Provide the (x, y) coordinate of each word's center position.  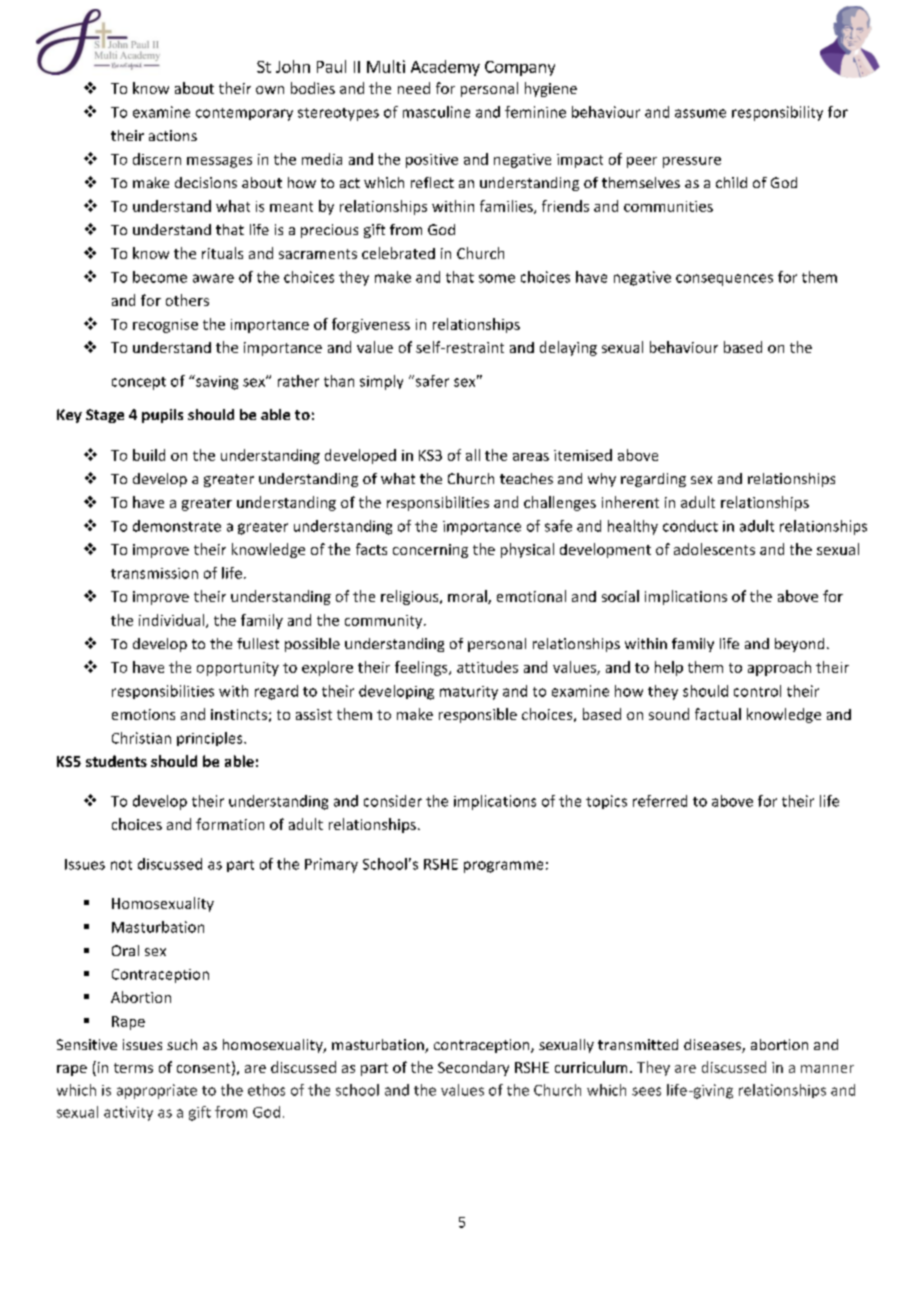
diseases (713, 1046)
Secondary (473, 1068)
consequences (724, 280)
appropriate (157, 1091)
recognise (165, 326)
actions (173, 135)
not (121, 865)
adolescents (714, 549)
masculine (436, 112)
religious (411, 597)
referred (660, 801)
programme (503, 867)
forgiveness (371, 325)
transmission (154, 573)
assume (700, 113)
